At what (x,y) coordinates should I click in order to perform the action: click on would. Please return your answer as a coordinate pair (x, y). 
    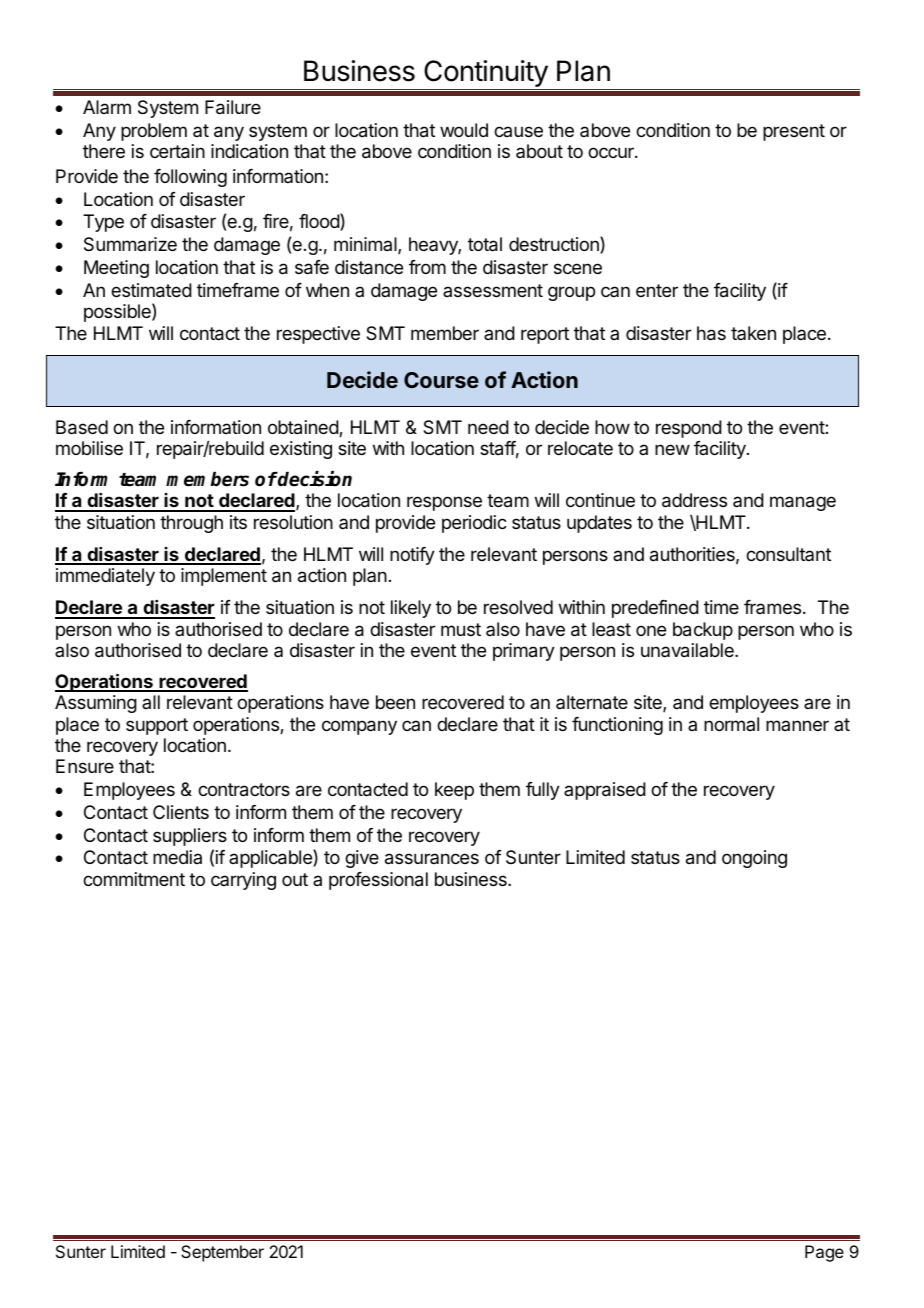
    Looking at the image, I should click on (464, 130).
